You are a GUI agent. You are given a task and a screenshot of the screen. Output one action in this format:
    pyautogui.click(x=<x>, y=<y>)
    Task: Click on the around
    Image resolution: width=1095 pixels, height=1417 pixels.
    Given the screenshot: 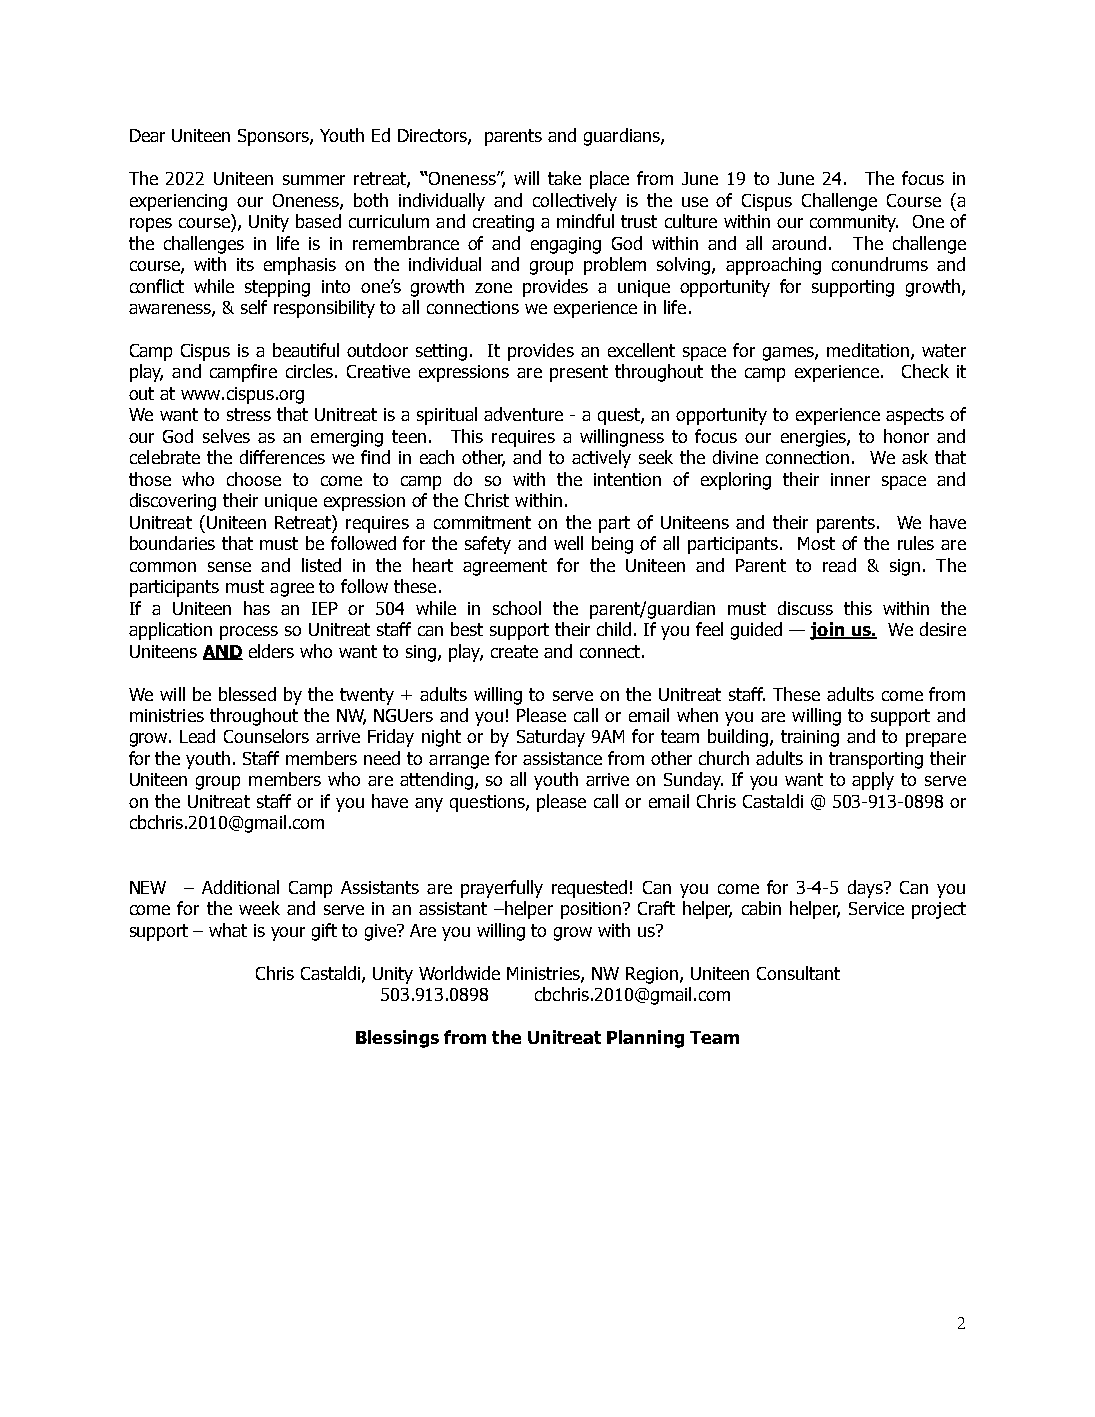 What is the action you would take?
    pyautogui.click(x=799, y=243)
